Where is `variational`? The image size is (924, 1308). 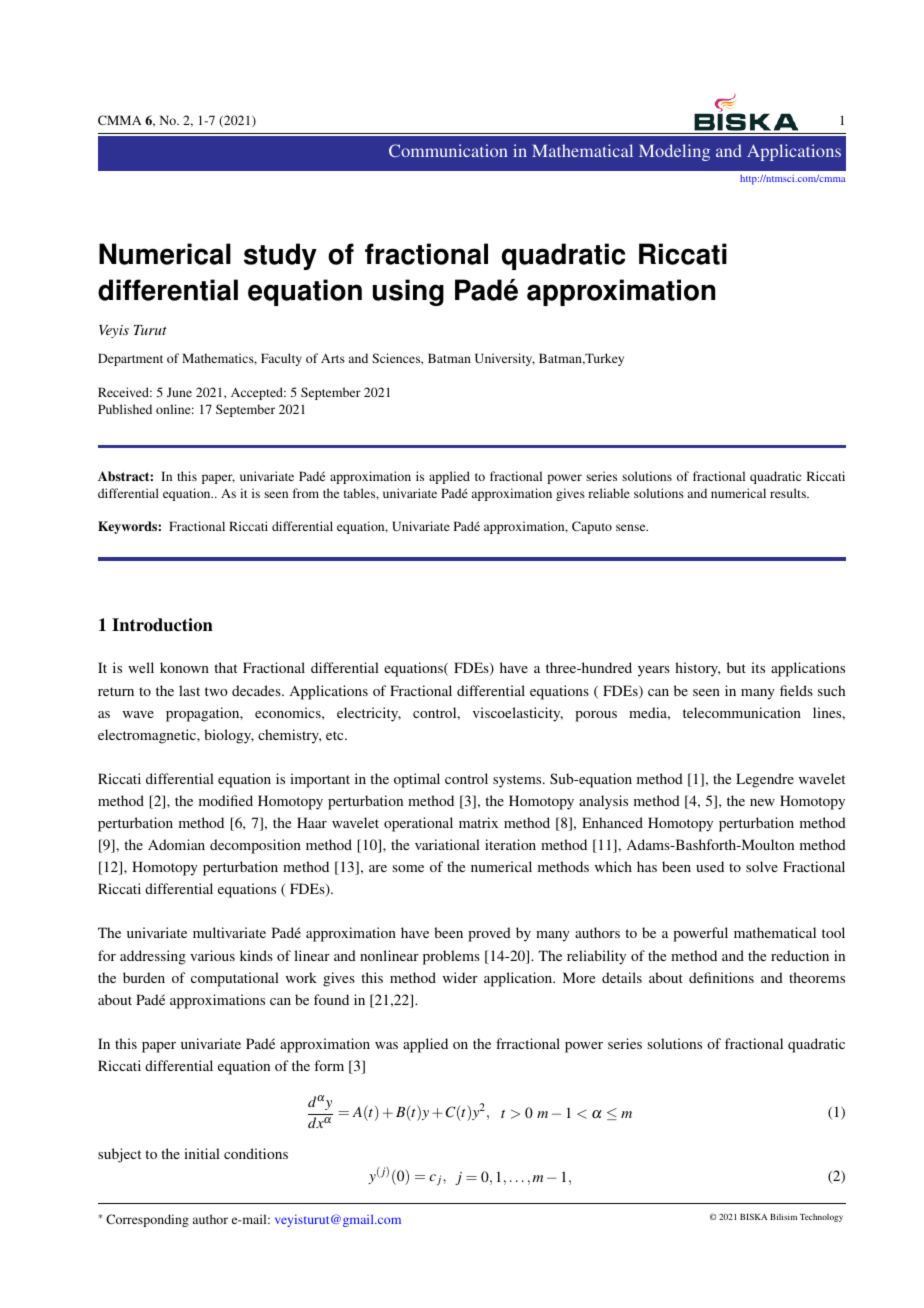 variational is located at coordinates (447, 844).
